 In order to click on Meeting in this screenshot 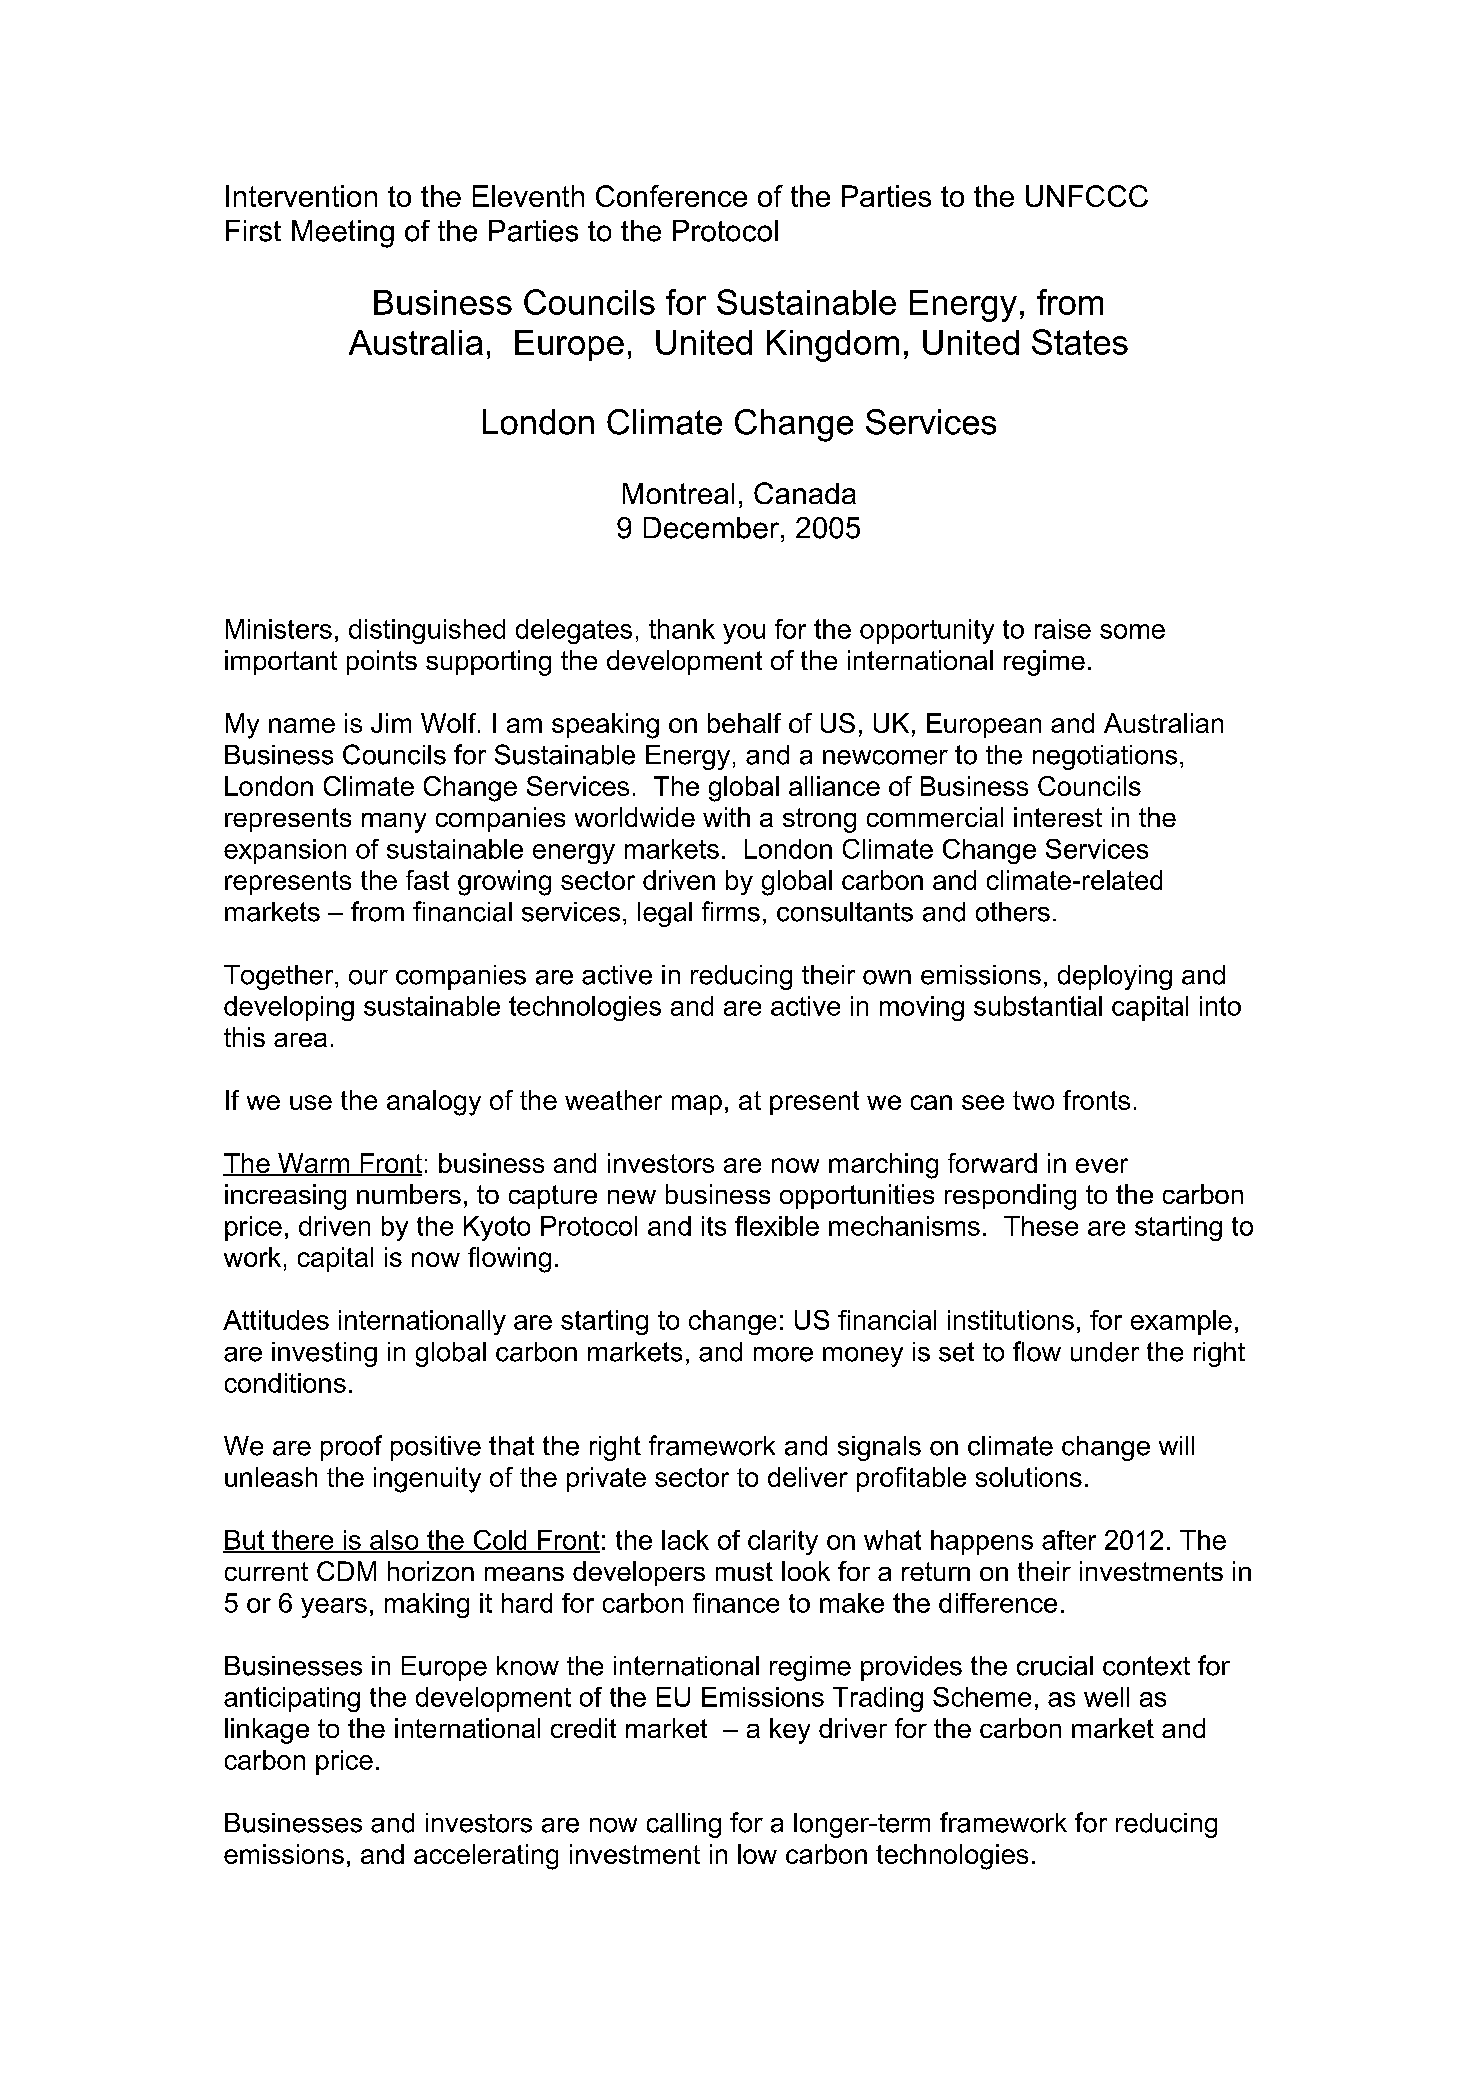, I will do `click(343, 234)`.
